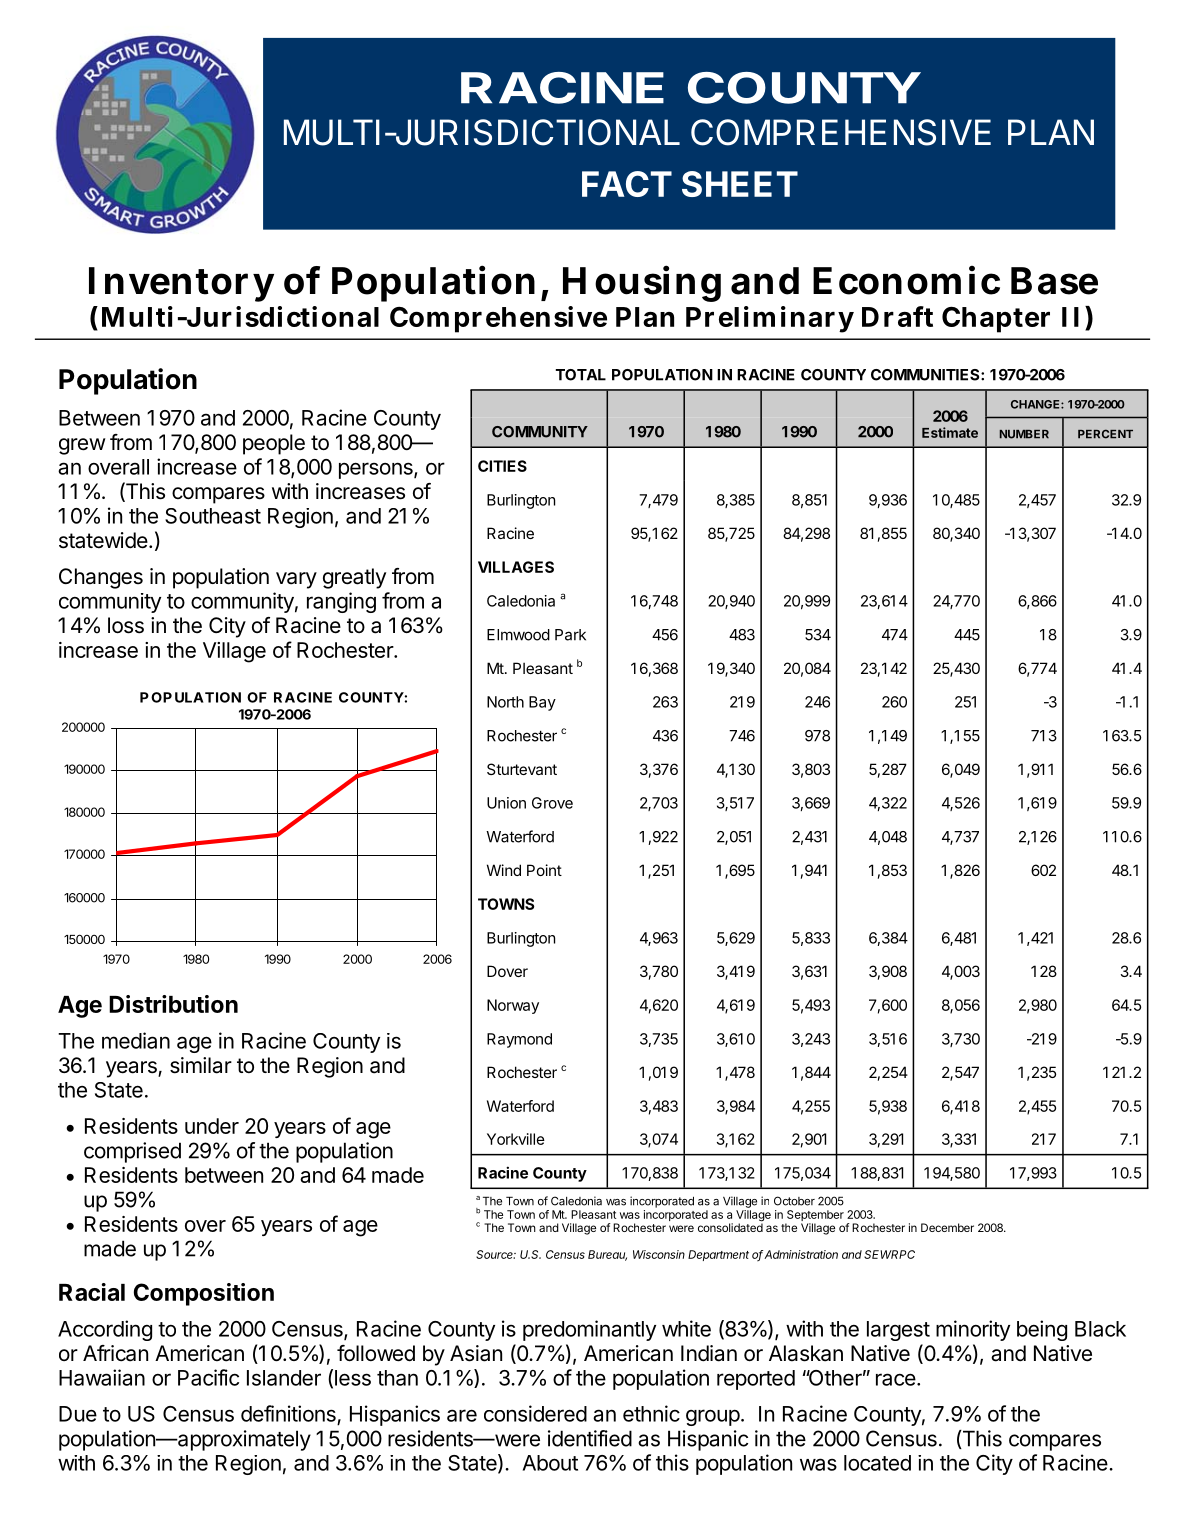 This document has height=1534, width=1185. What do you see at coordinates (627, 184) in the document?
I see `FACT` at bounding box center [627, 184].
